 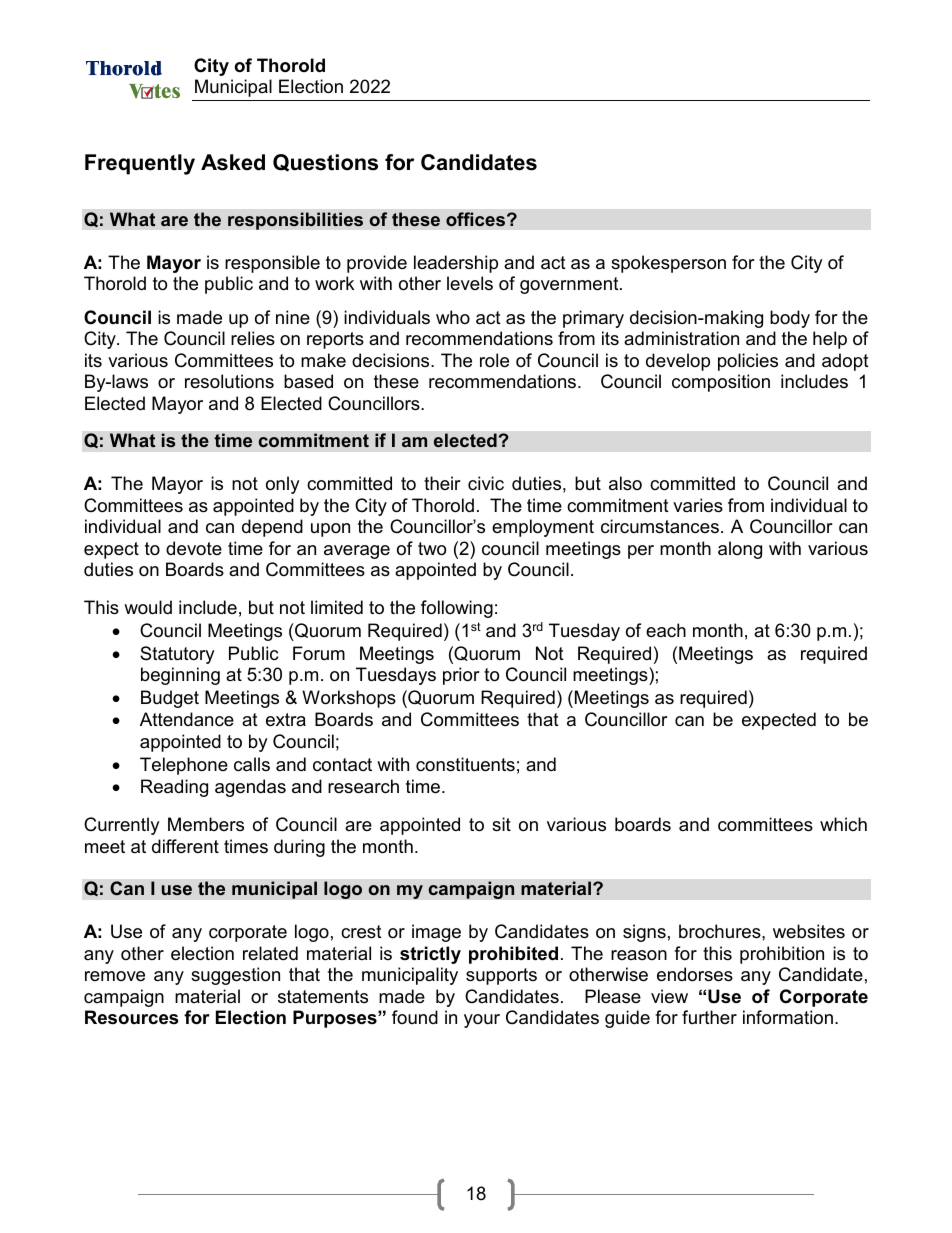 I want to click on supports, so click(x=501, y=976).
